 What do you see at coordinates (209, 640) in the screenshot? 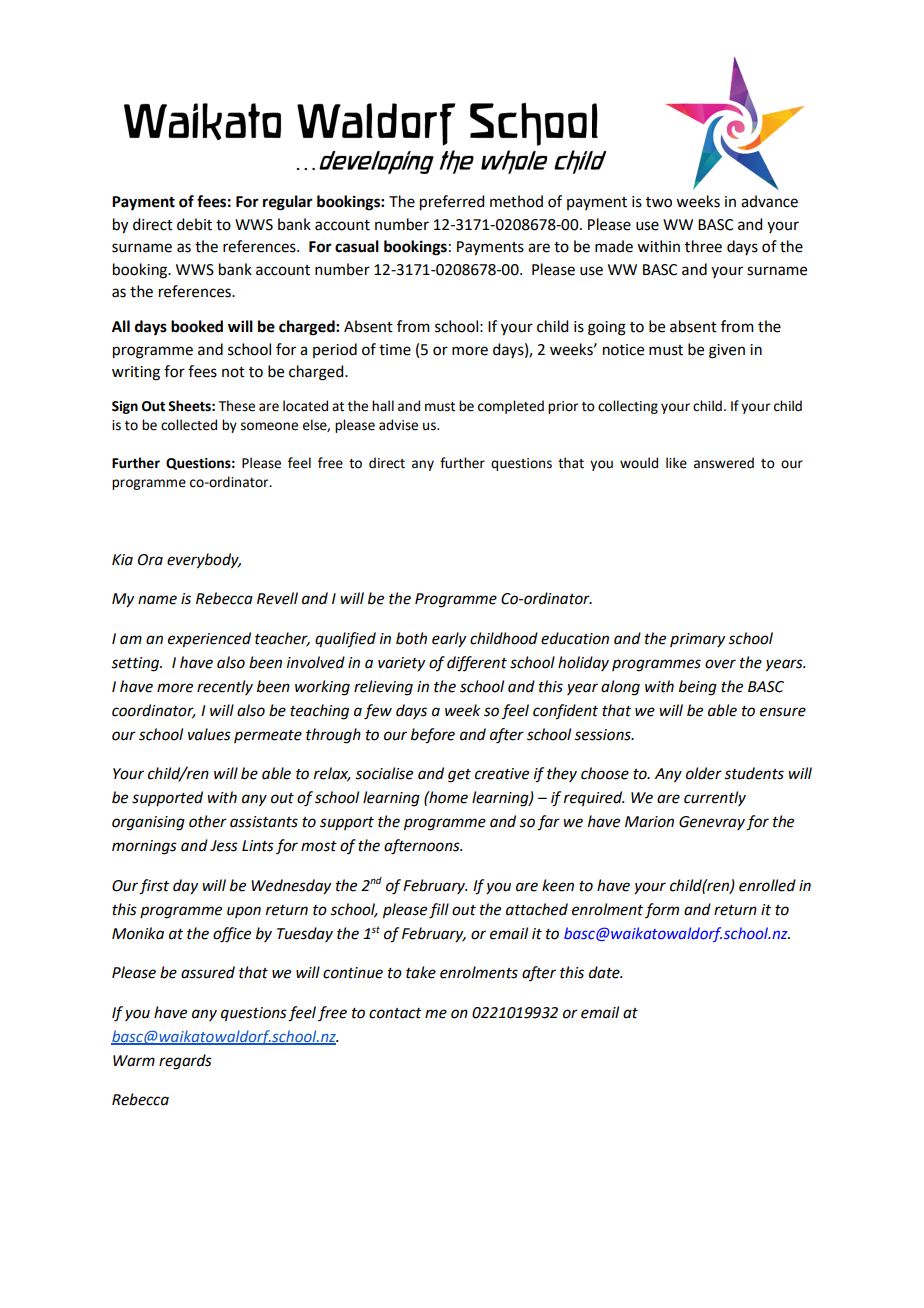
I see `experienced` at bounding box center [209, 640].
